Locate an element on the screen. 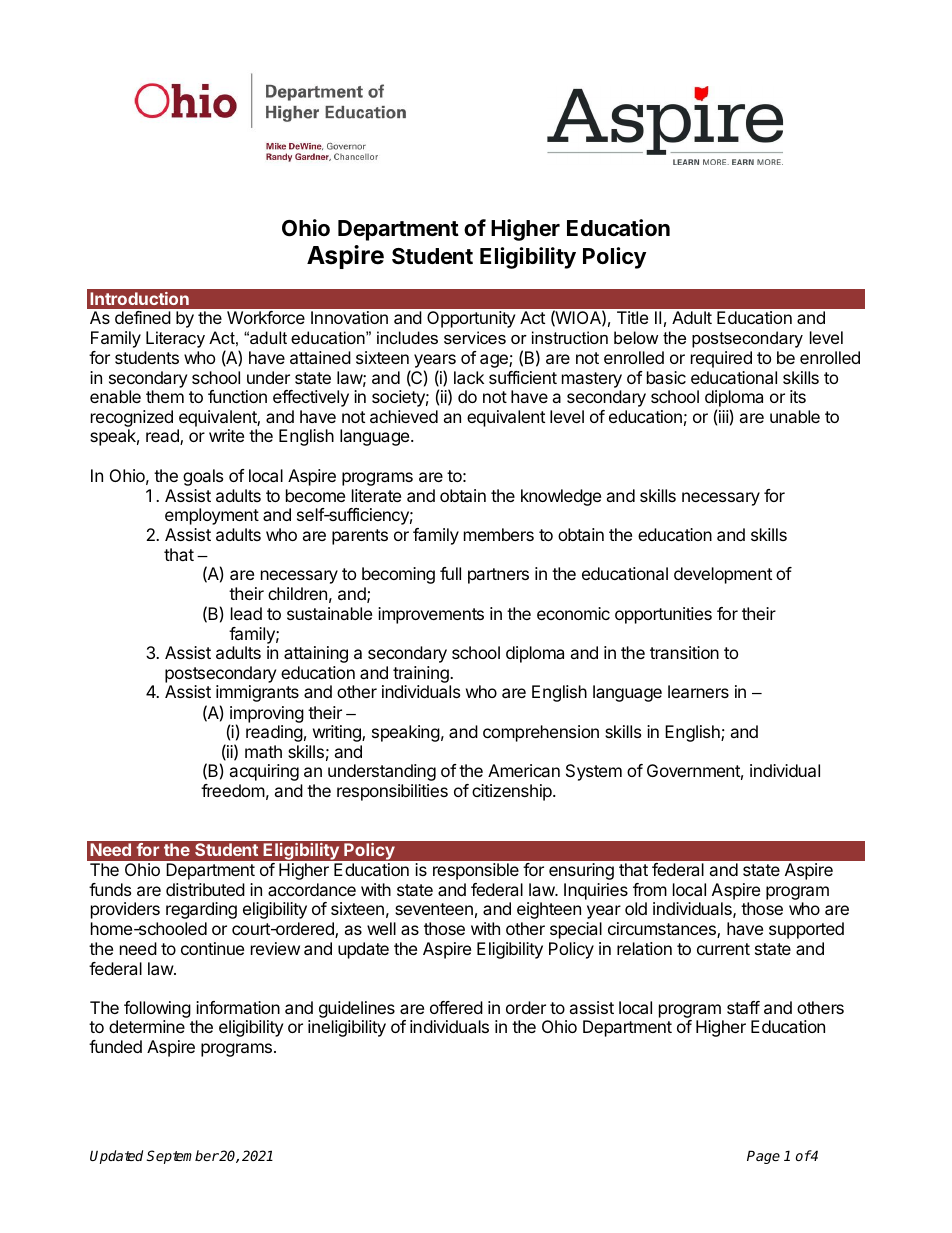 The image size is (952, 1233). math is located at coordinates (263, 751).
